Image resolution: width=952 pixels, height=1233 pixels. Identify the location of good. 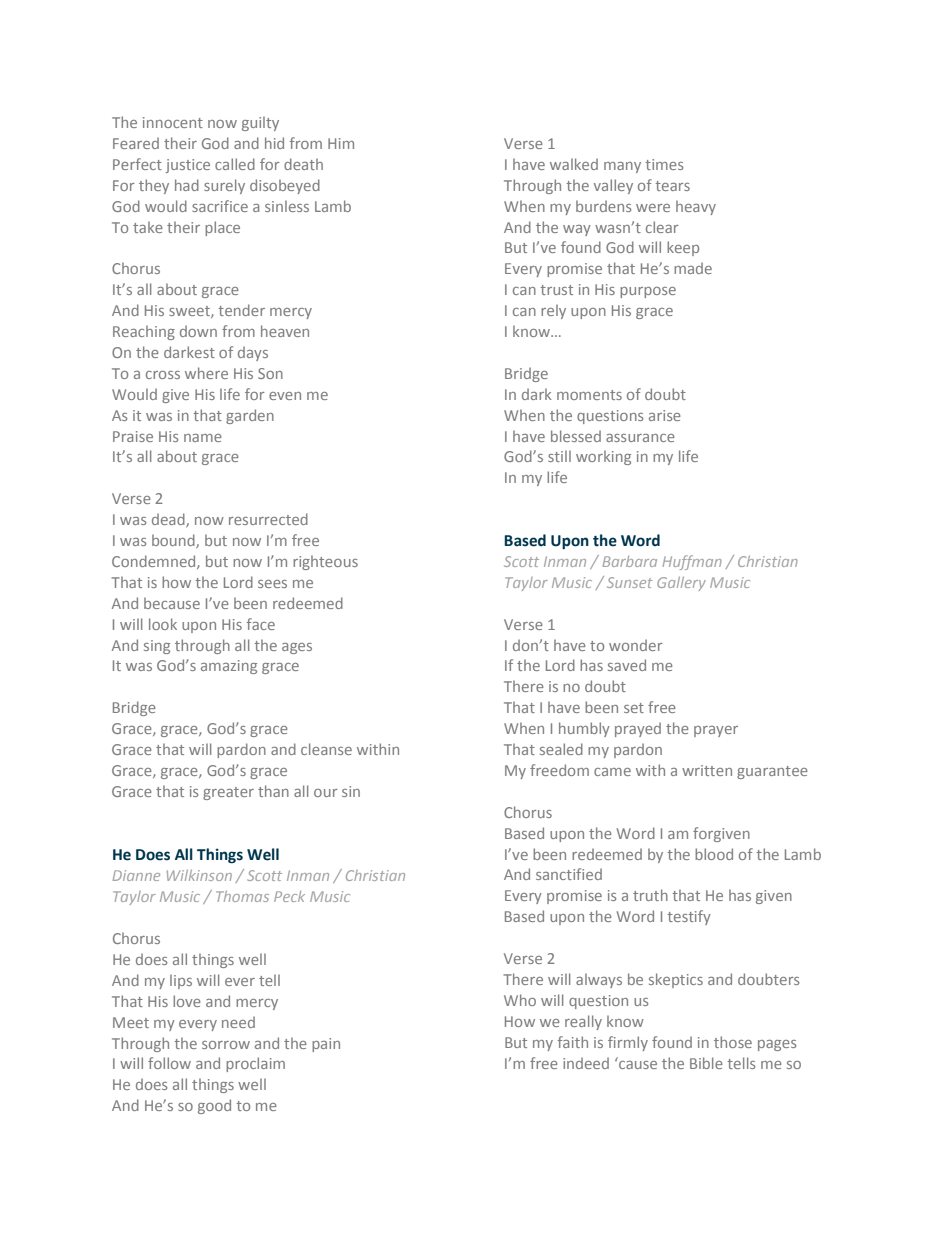
(214, 1106).
